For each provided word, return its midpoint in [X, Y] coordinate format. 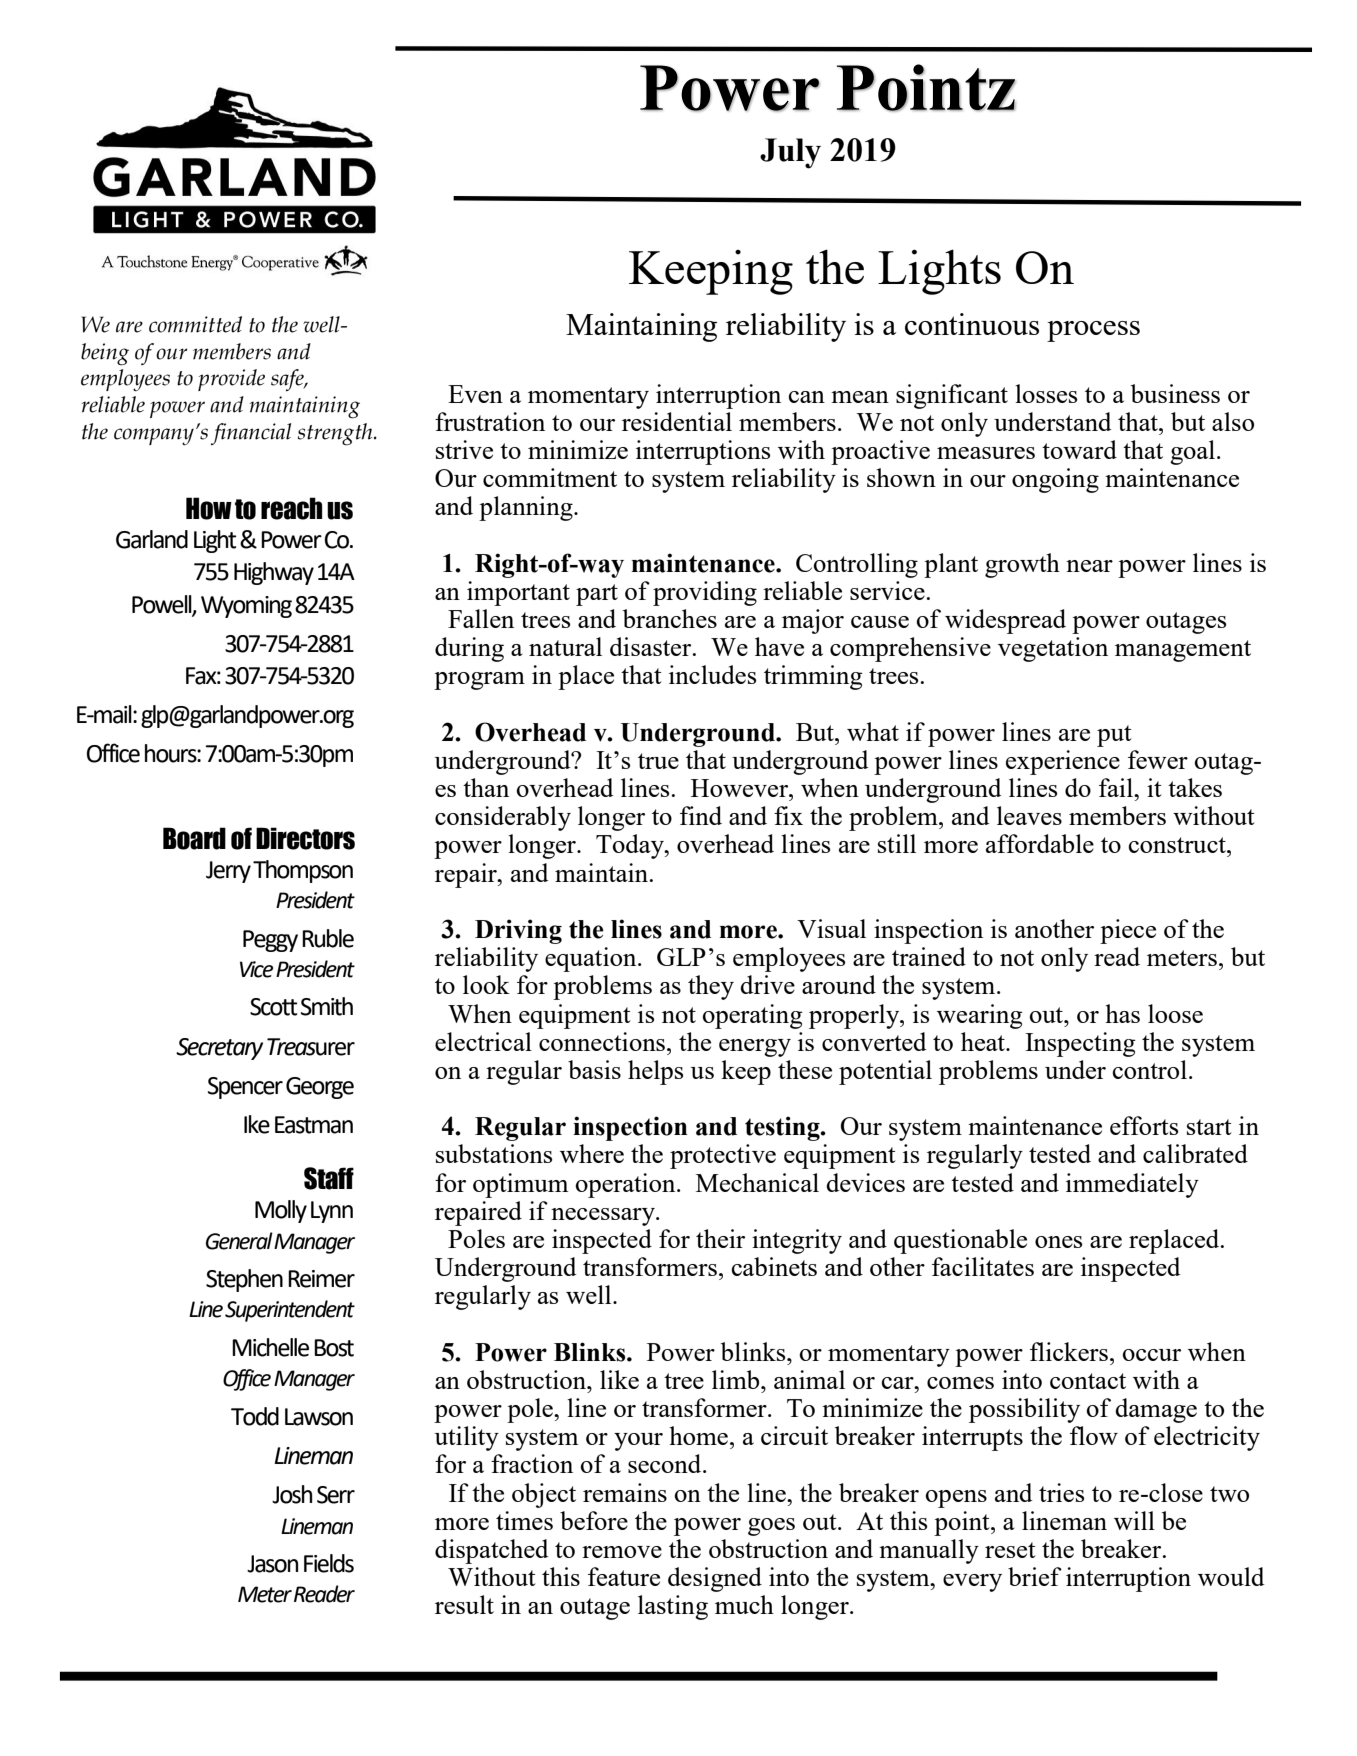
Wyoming [246, 607]
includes [712, 674]
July [790, 153]
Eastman [314, 1125]
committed [195, 324]
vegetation [1053, 649]
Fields [329, 1563]
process [1093, 331]
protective [723, 1156]
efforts [1144, 1125]
